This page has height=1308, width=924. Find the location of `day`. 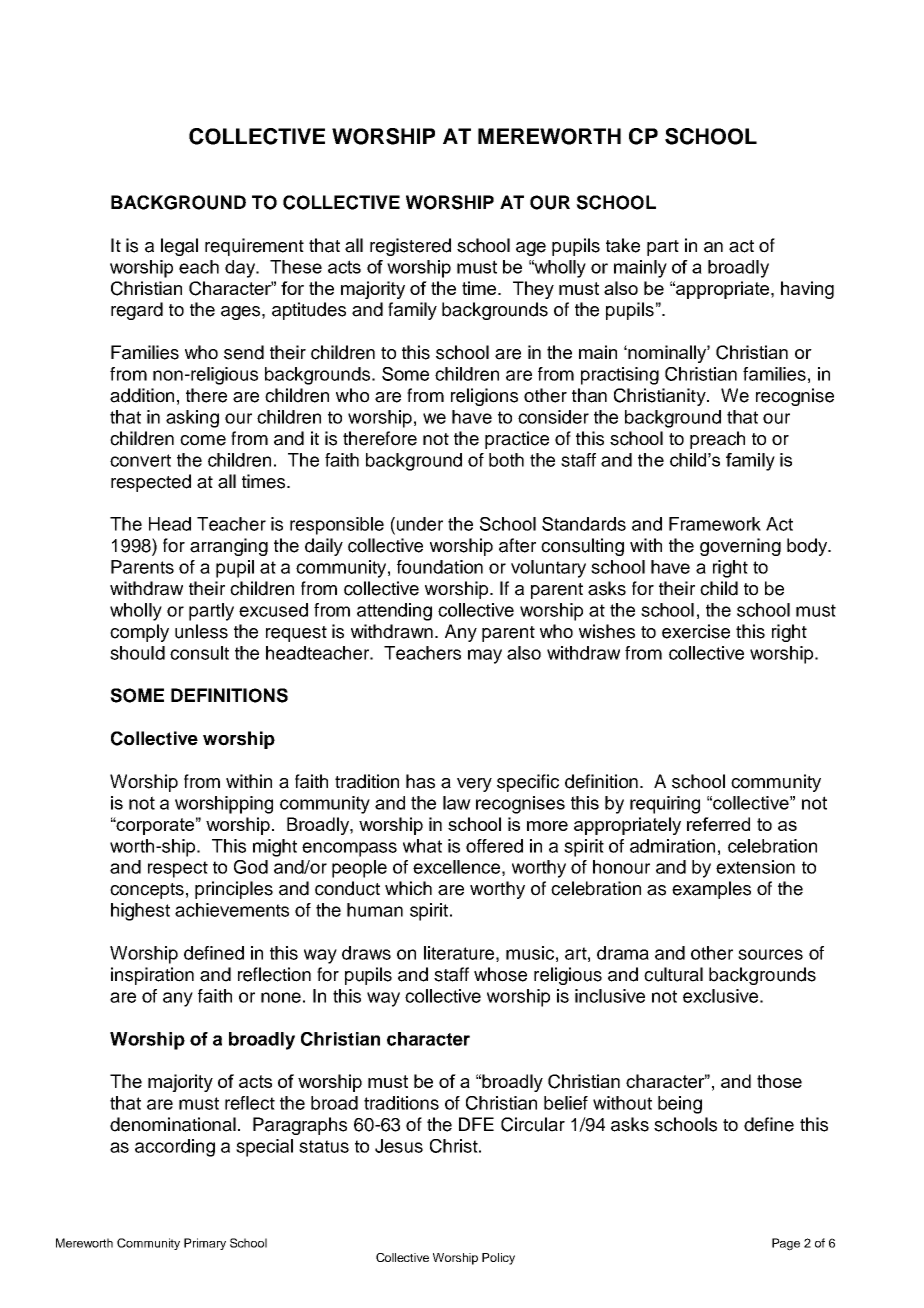

day is located at coordinates (241, 269).
